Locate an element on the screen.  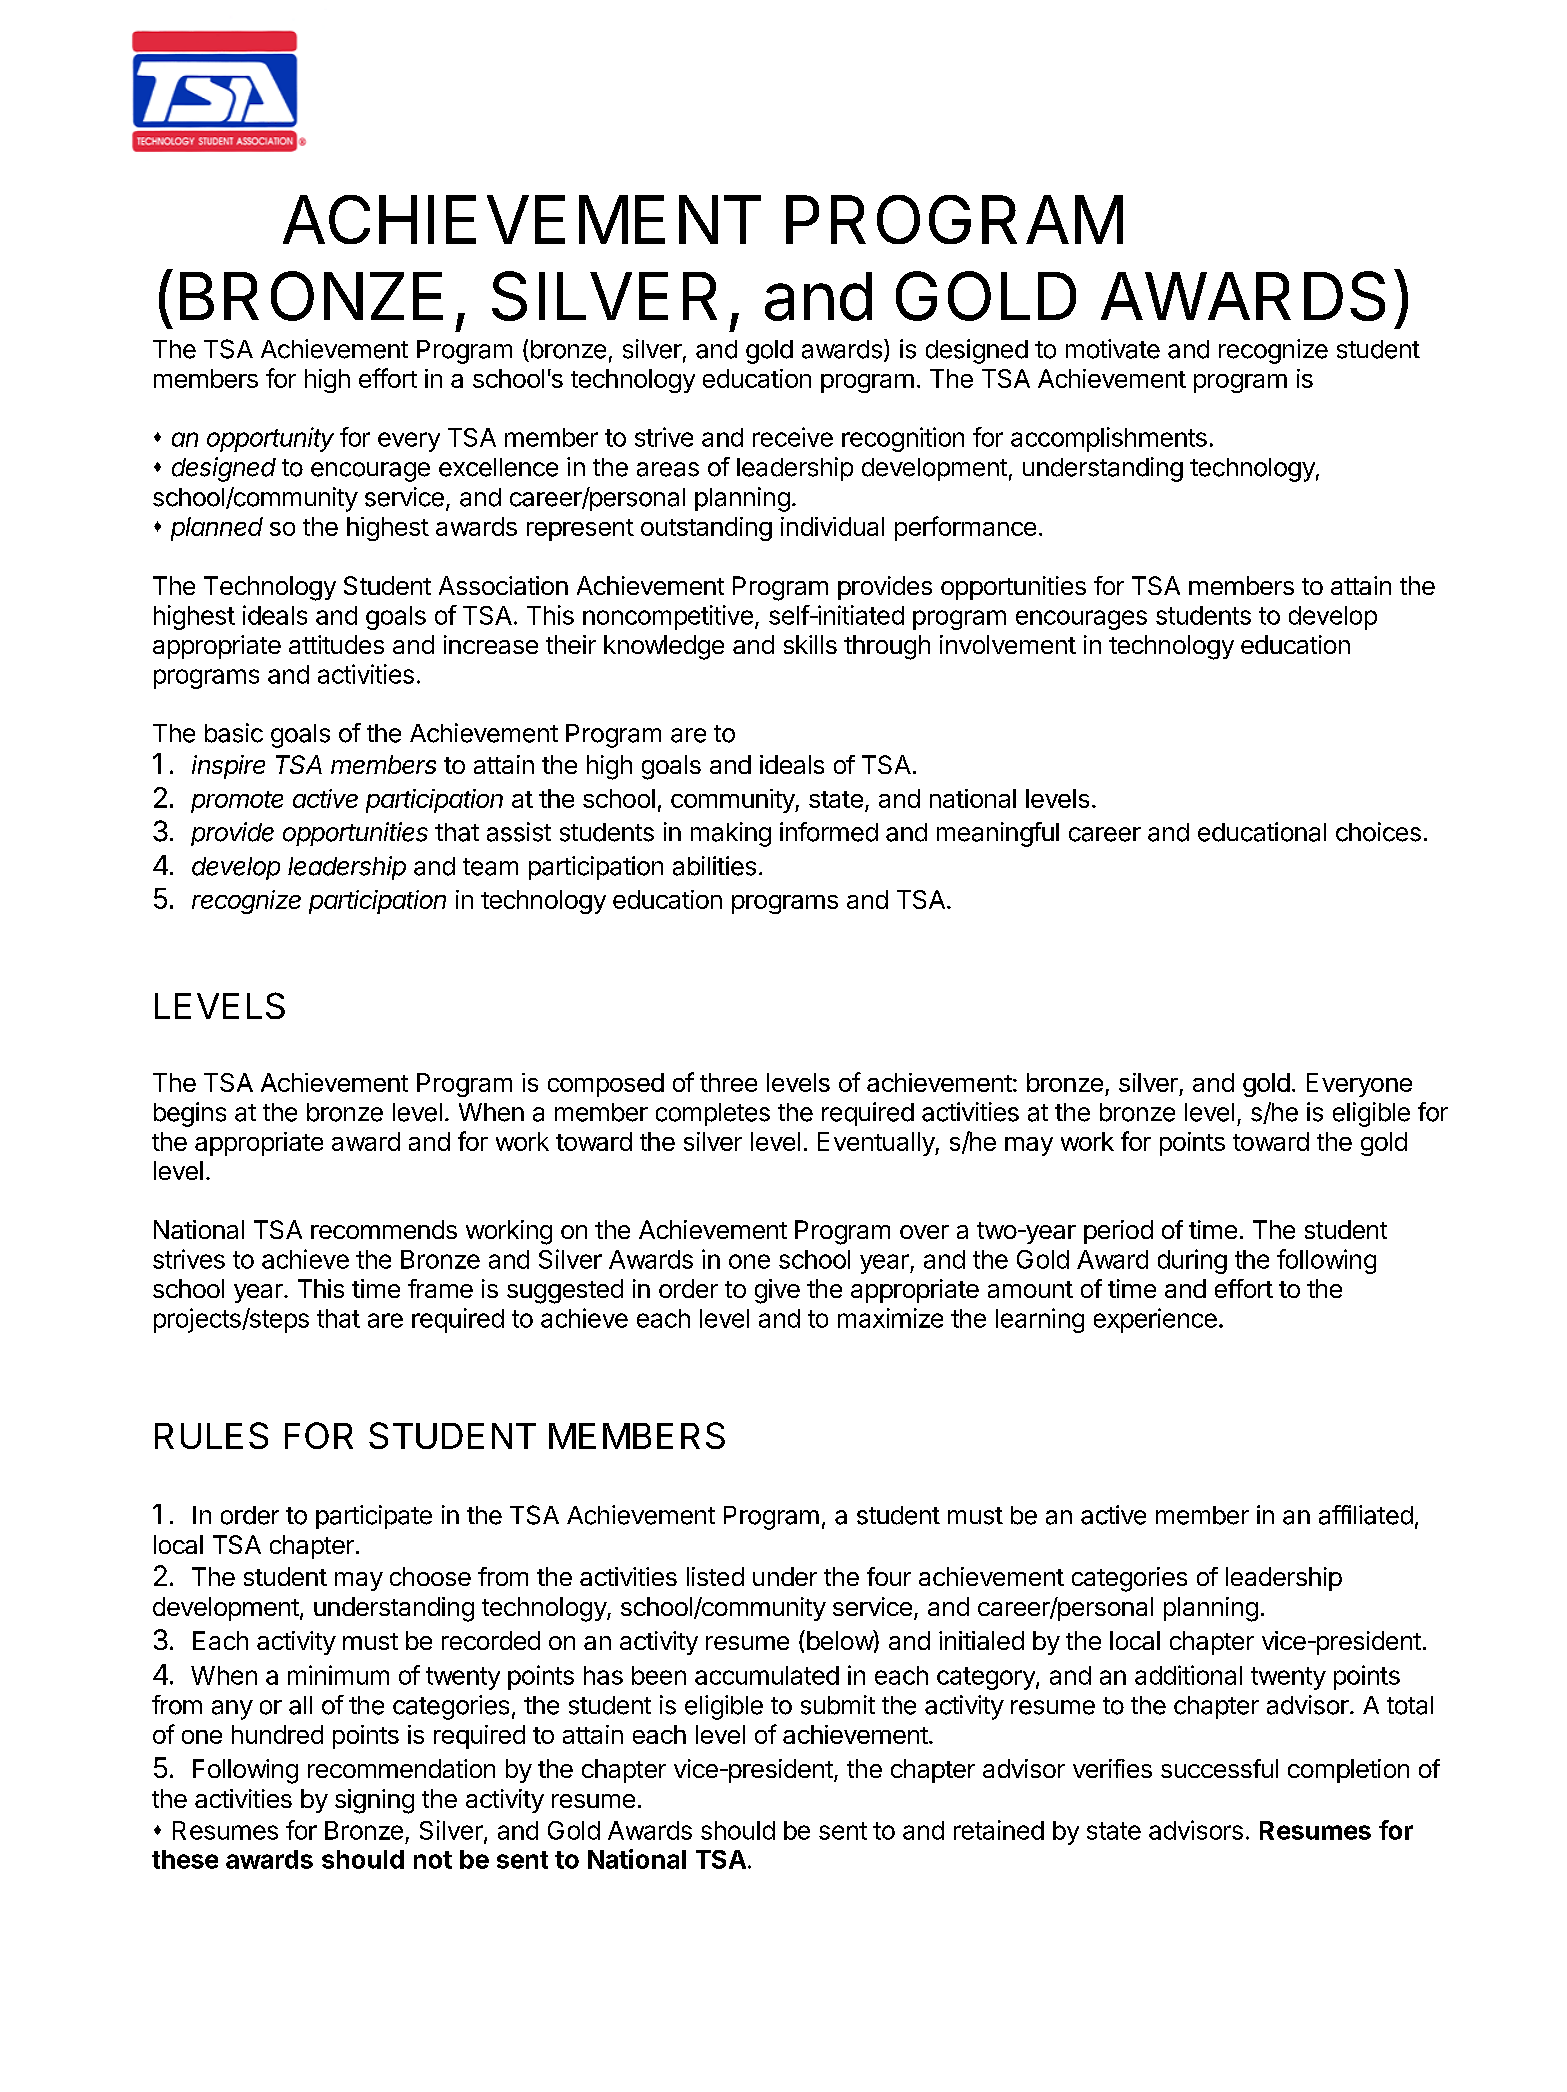
receive is located at coordinates (793, 437).
